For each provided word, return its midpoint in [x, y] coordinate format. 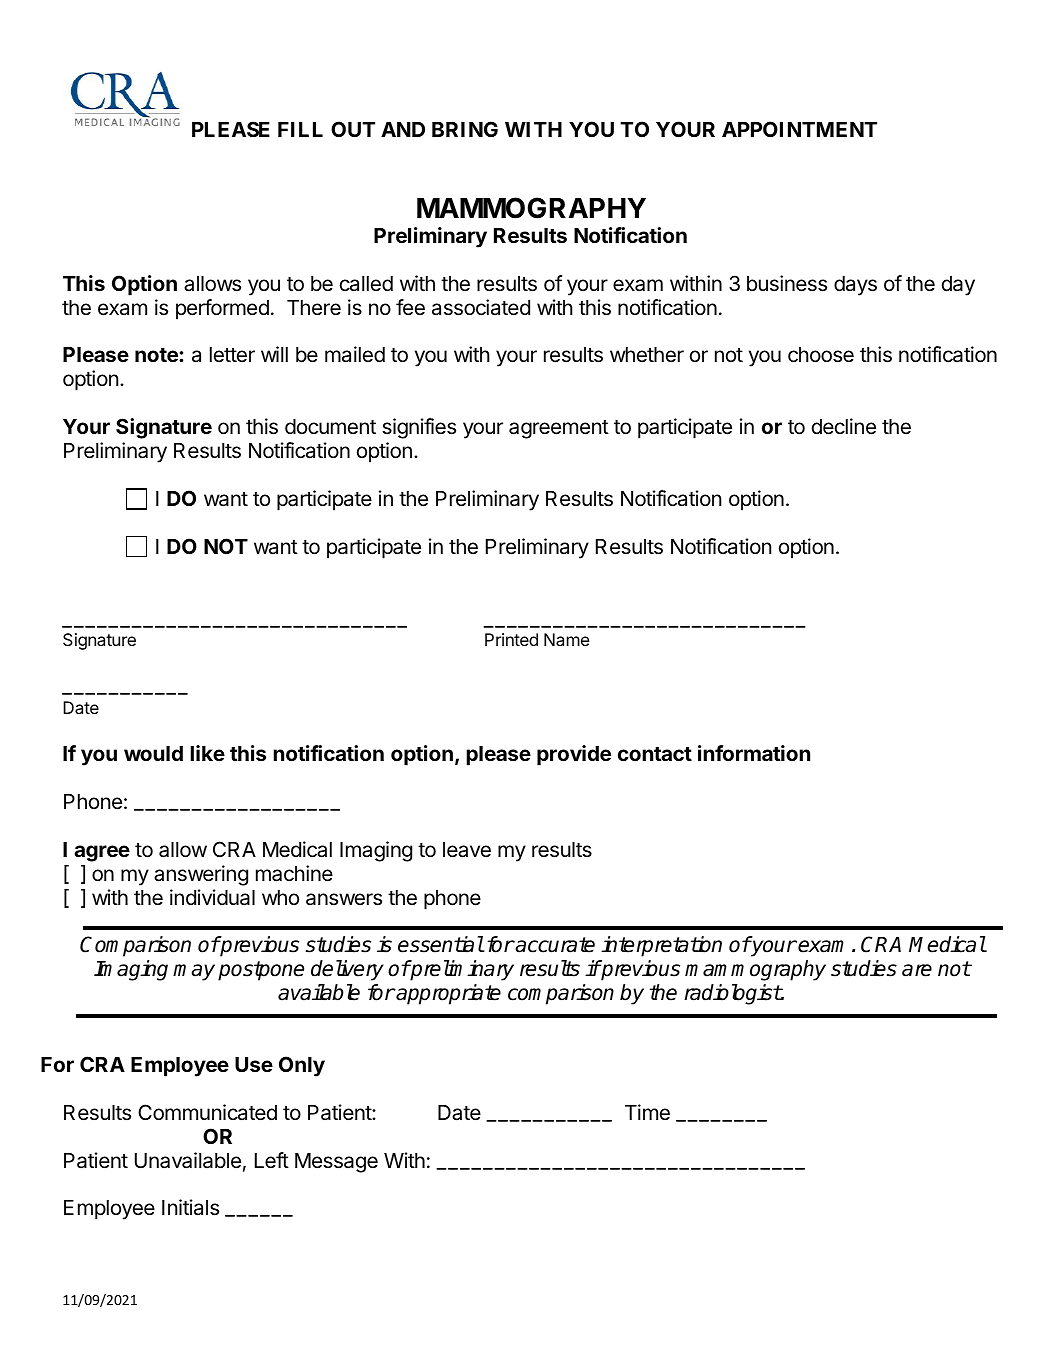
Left [272, 1160]
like [207, 753]
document [330, 427]
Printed [511, 639]
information [754, 753]
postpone [261, 971]
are [917, 970]
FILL [300, 129]
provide [574, 755]
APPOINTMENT [799, 129]
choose [821, 355]
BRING [465, 129]
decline [844, 426]
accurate [554, 945]
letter [232, 355]
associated [481, 307]
